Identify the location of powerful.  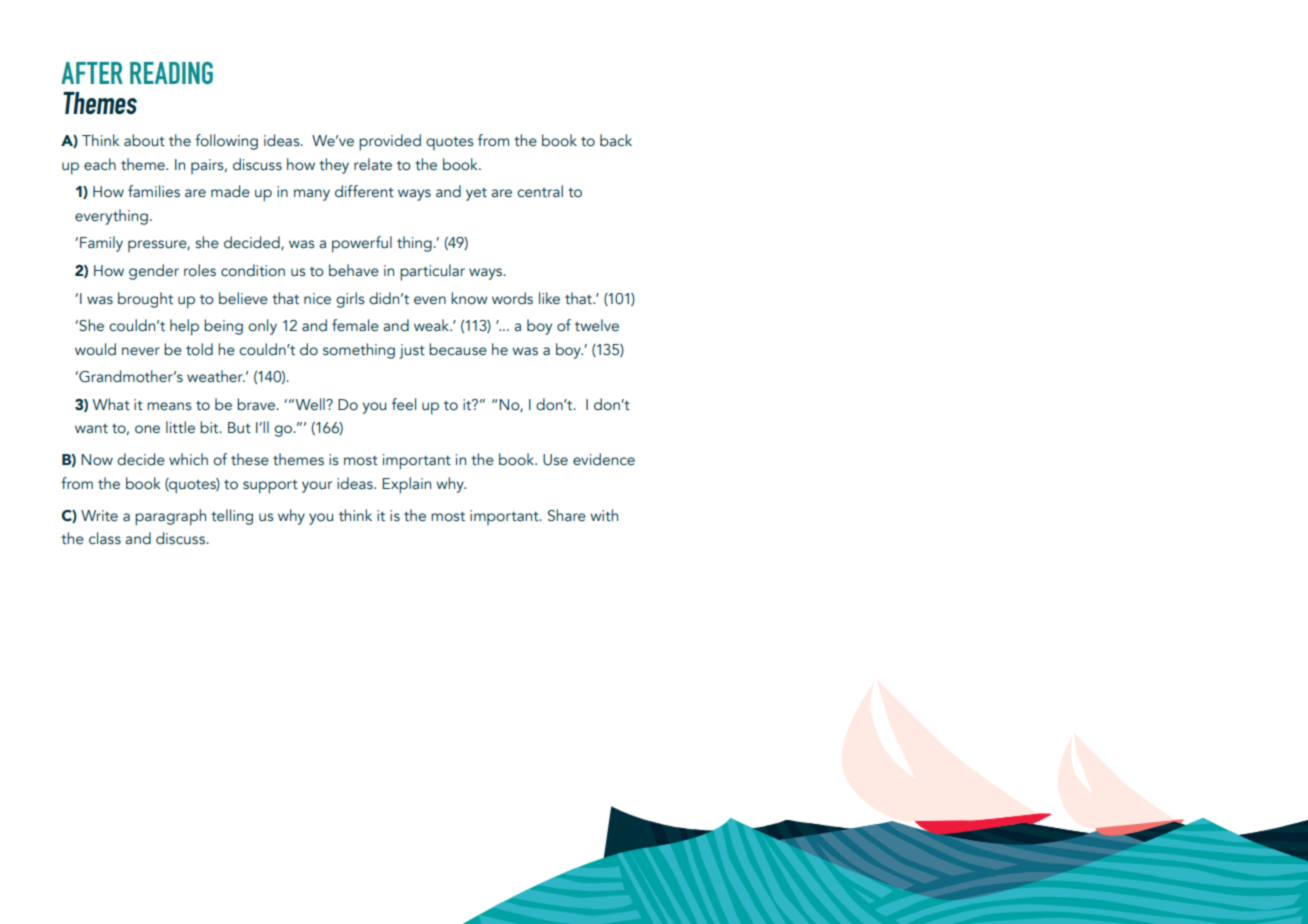
(362, 244).
